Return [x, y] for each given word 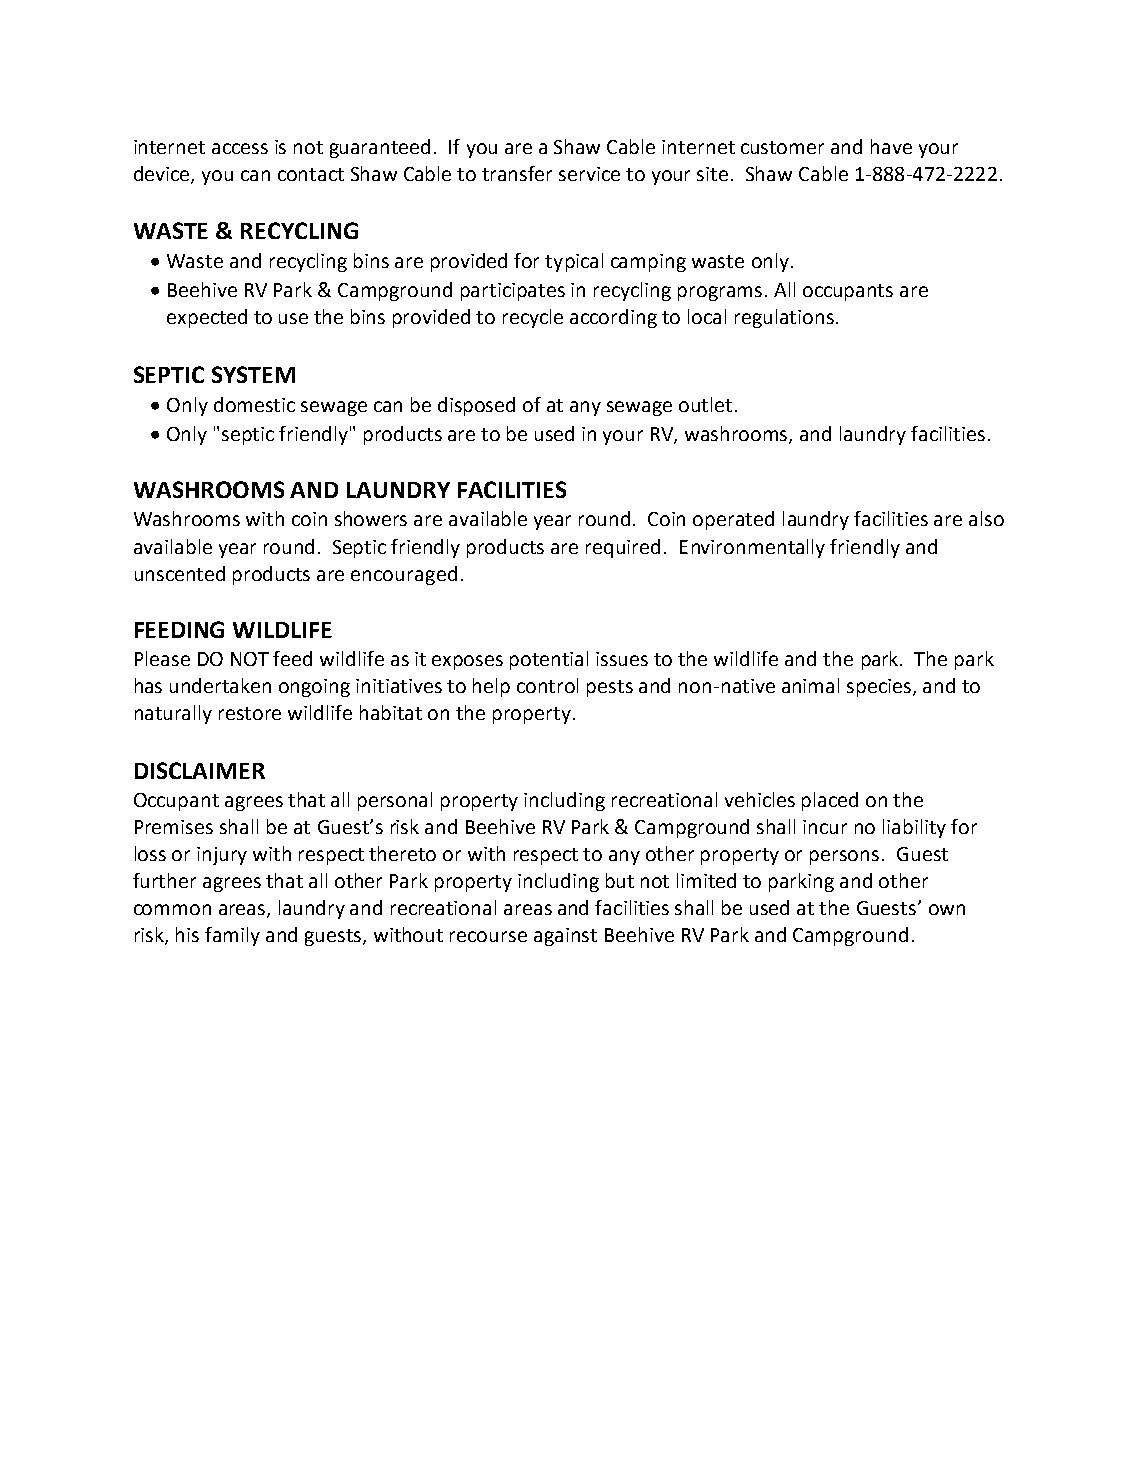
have [891, 146]
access [240, 148]
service [589, 174]
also [986, 518]
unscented [180, 573]
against [565, 937]
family [232, 936]
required [623, 548]
